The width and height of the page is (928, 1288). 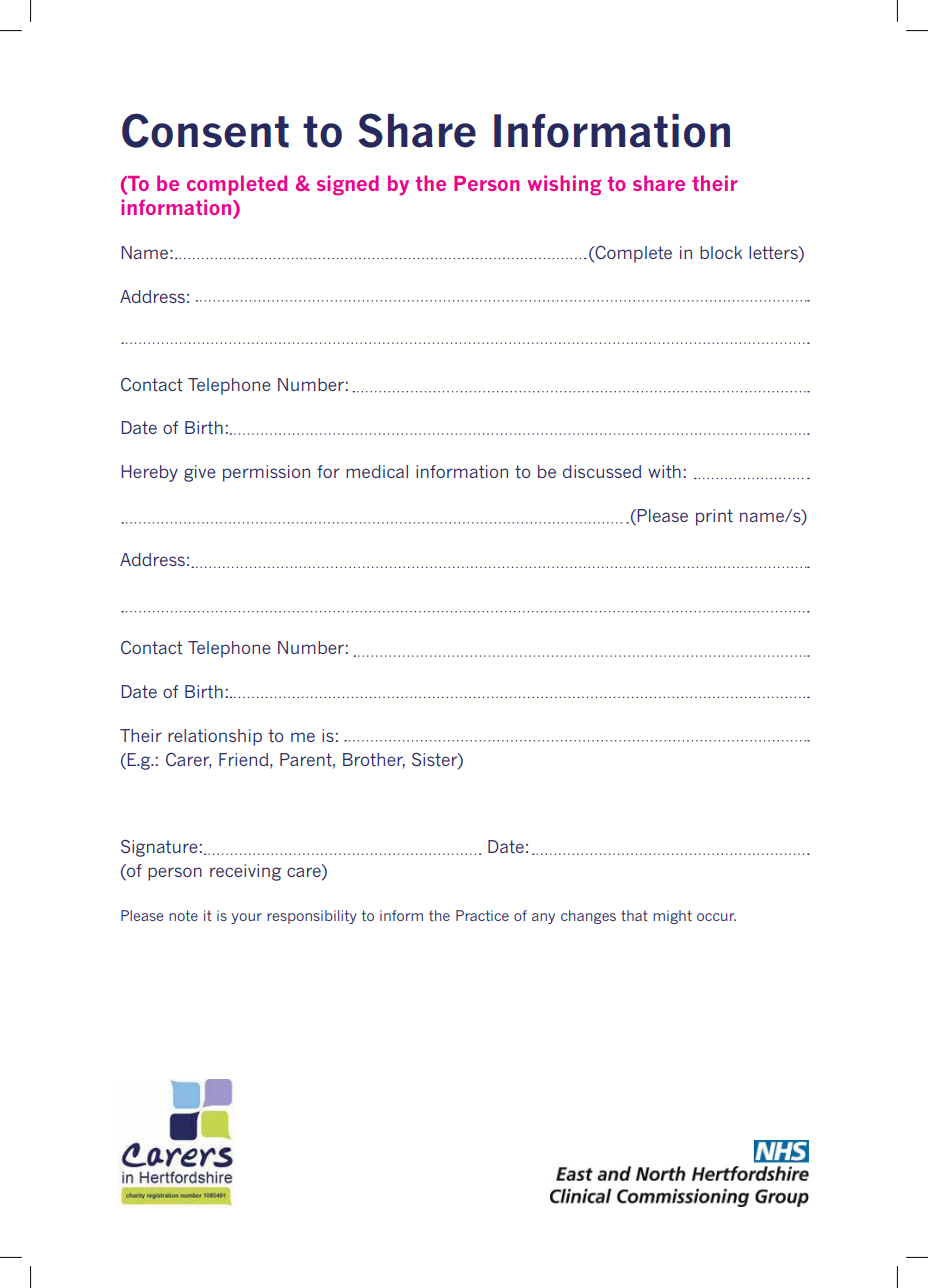 What do you see at coordinates (377, 471) in the page?
I see `medical` at bounding box center [377, 471].
